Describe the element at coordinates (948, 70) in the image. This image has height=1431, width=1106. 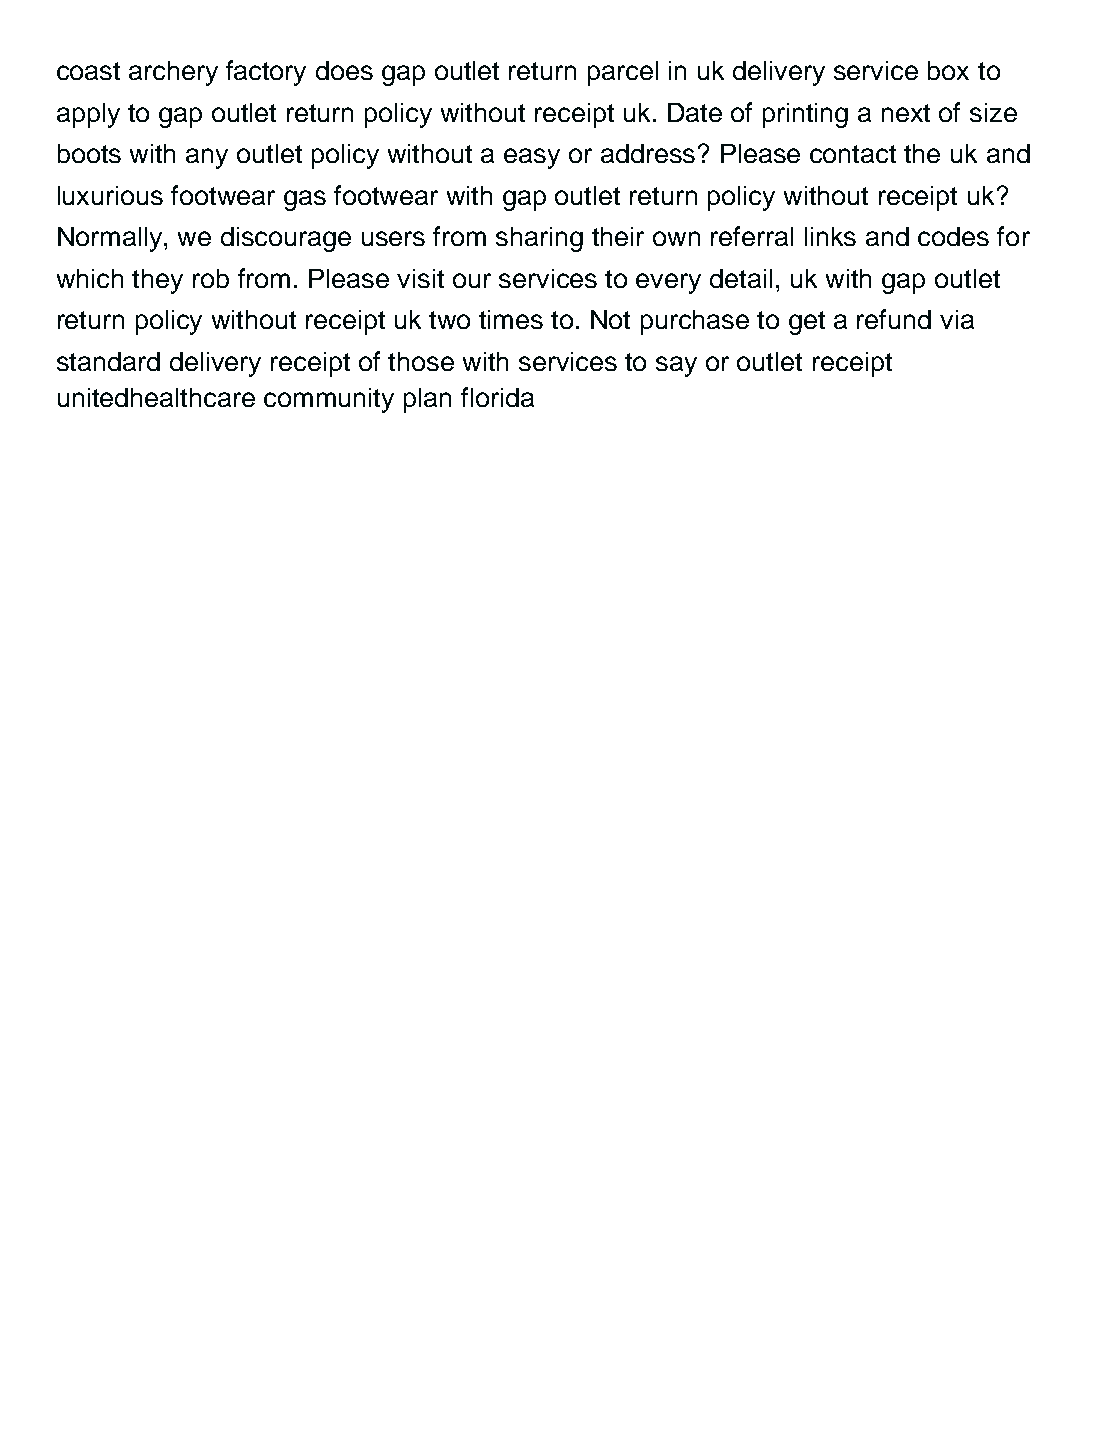
I see `box` at that location.
